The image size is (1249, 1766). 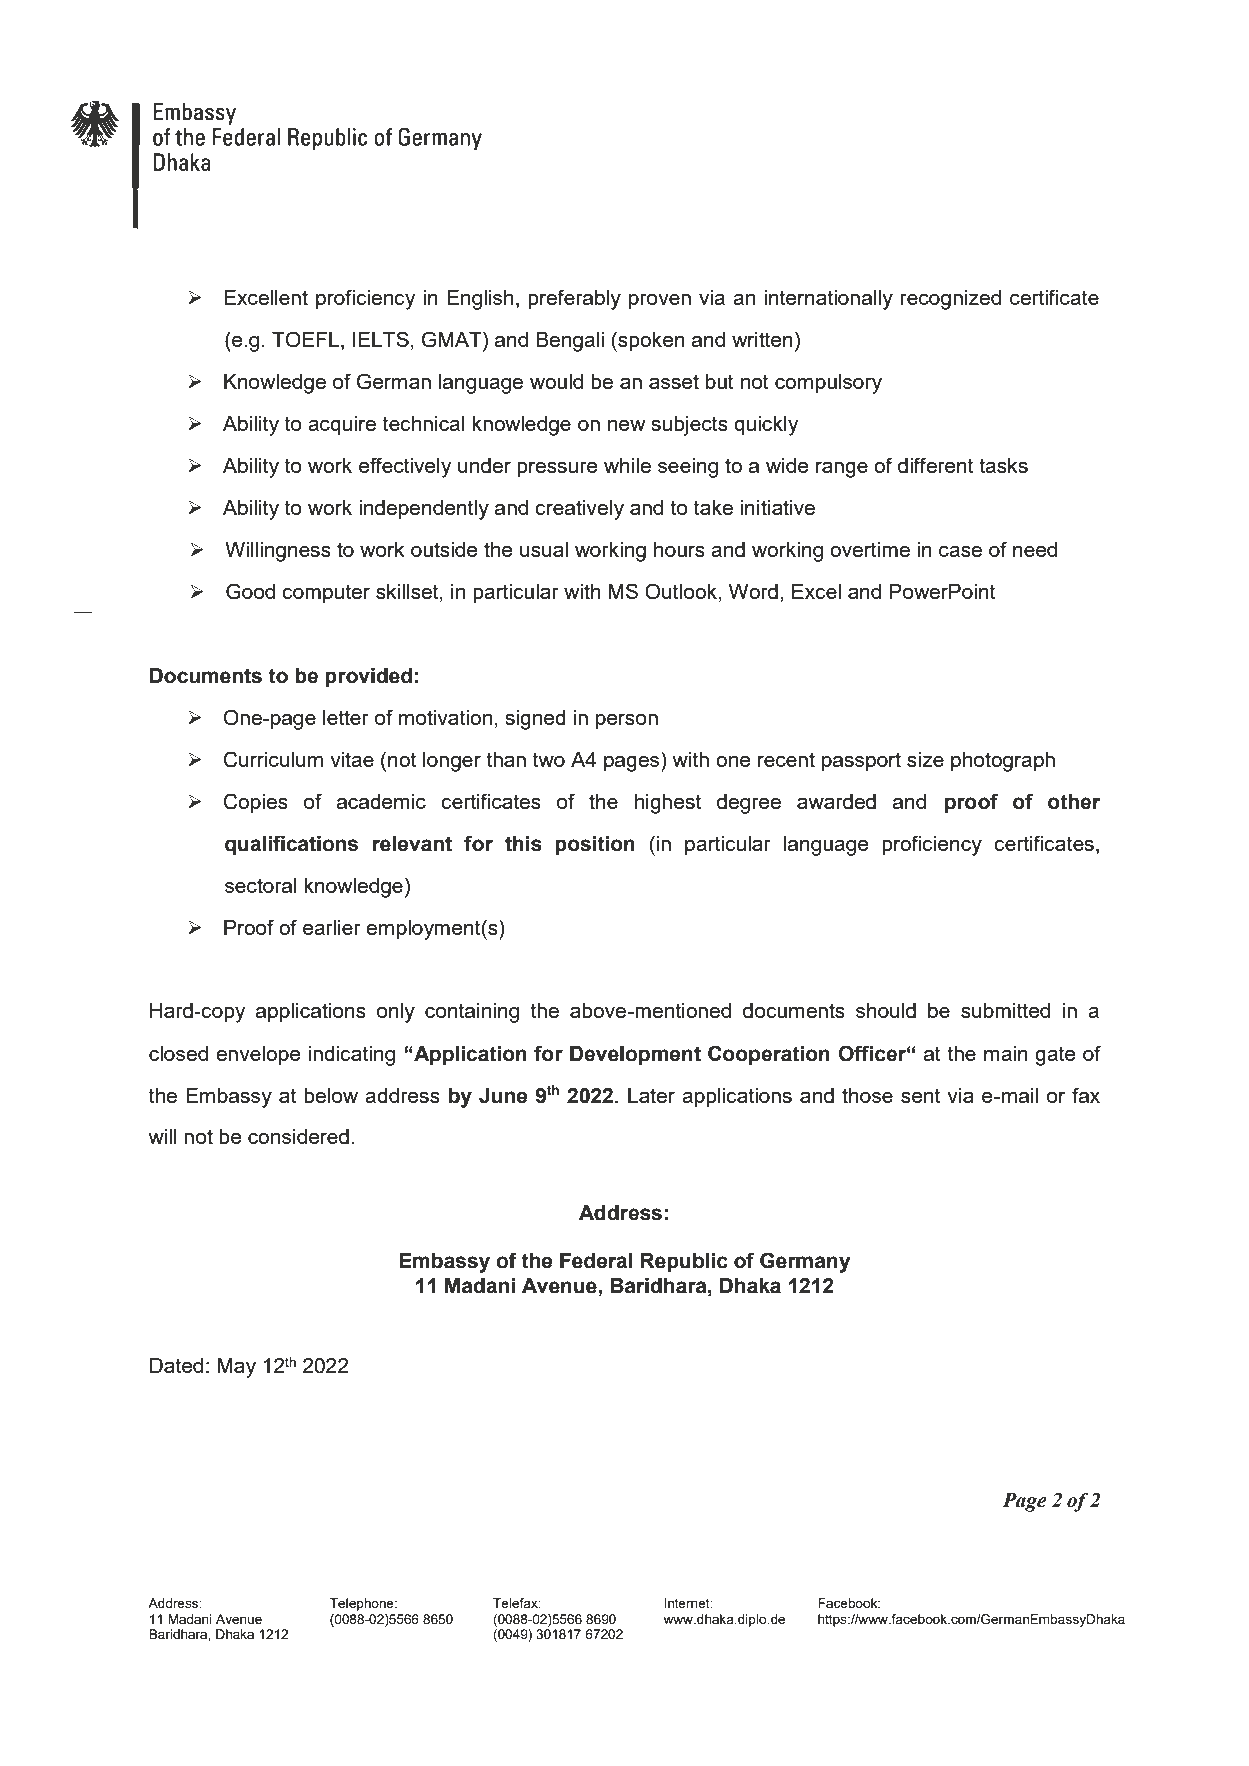 What do you see at coordinates (236, 1368) in the screenshot?
I see `May` at bounding box center [236, 1368].
